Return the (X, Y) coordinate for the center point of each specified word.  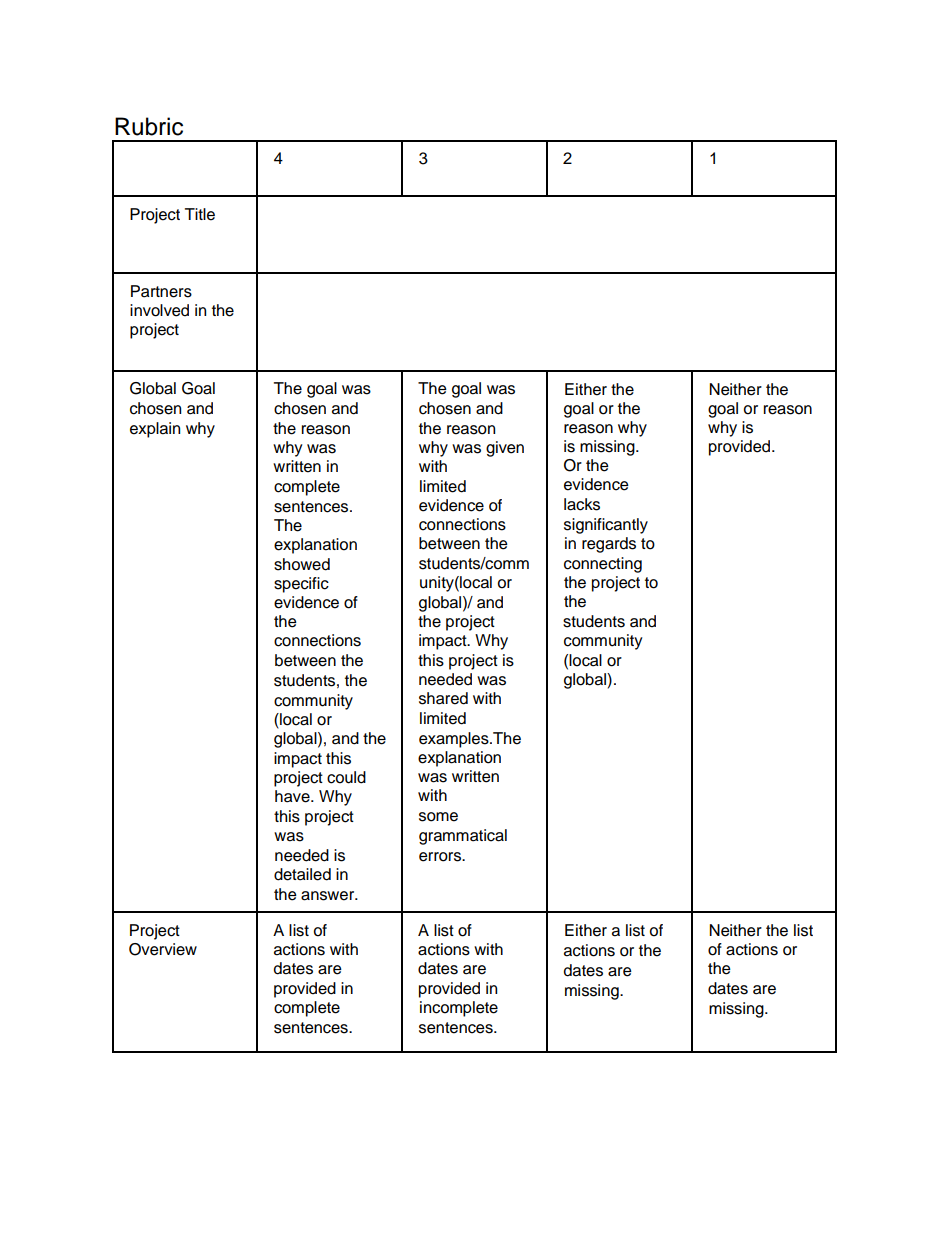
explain (155, 430)
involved (159, 310)
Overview (163, 949)
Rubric (149, 126)
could (346, 777)
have (293, 796)
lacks (582, 504)
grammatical (463, 837)
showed (302, 564)
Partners (161, 291)
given (505, 449)
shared (443, 698)
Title (200, 214)
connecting (603, 565)
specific (301, 585)
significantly (606, 526)
